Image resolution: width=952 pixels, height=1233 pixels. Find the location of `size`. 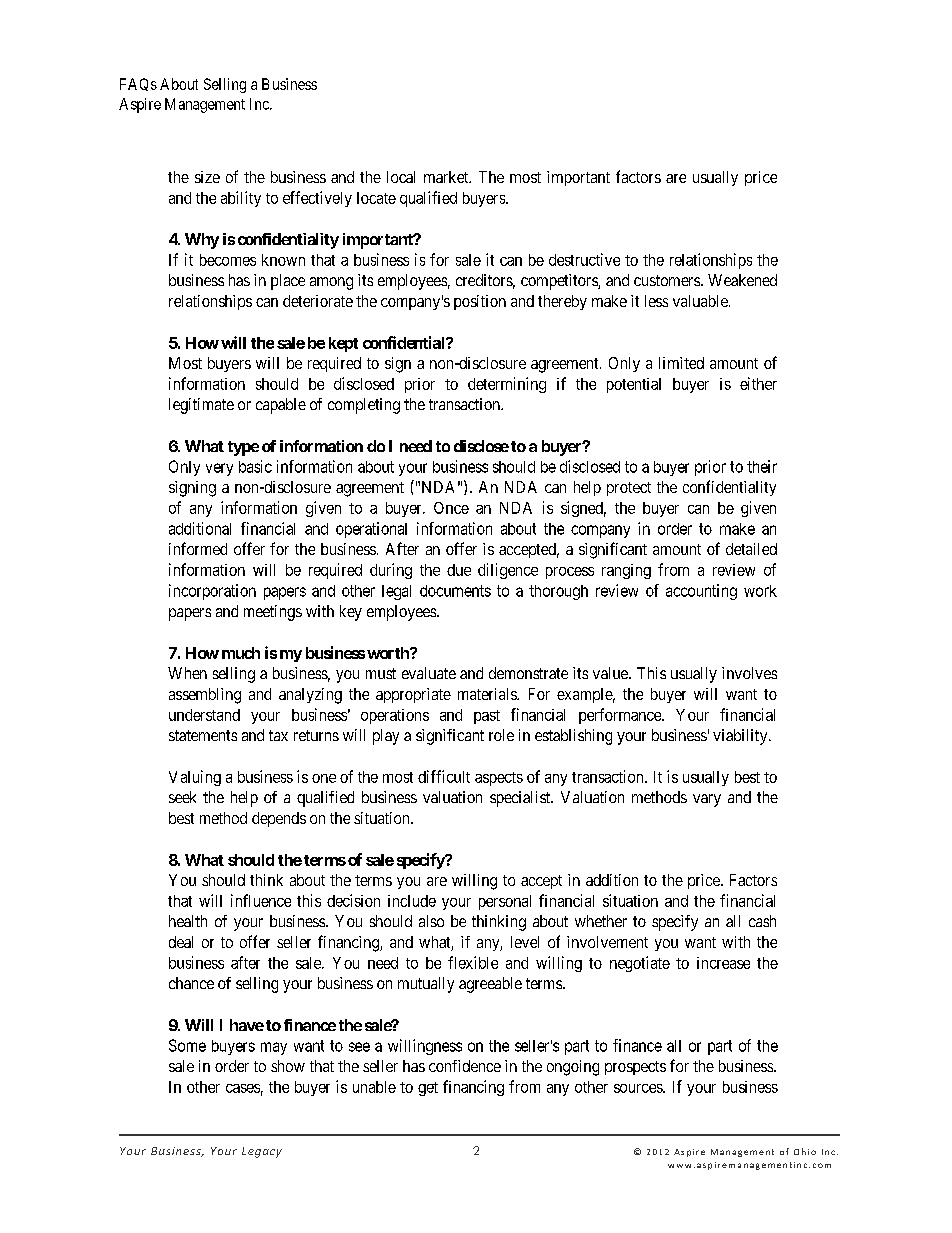

size is located at coordinates (207, 177).
